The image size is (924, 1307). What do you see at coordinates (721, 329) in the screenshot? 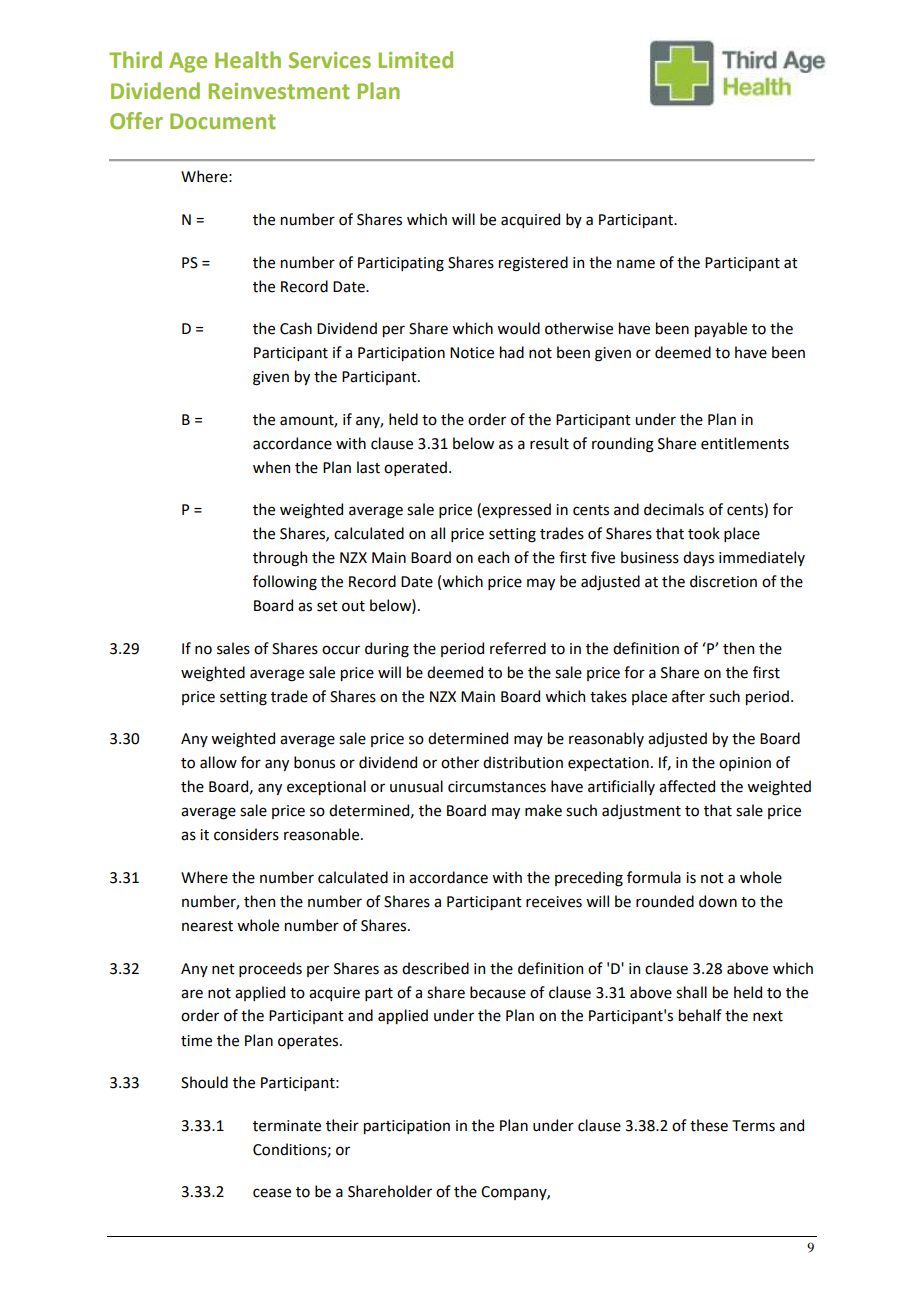
I see `payable` at bounding box center [721, 329].
